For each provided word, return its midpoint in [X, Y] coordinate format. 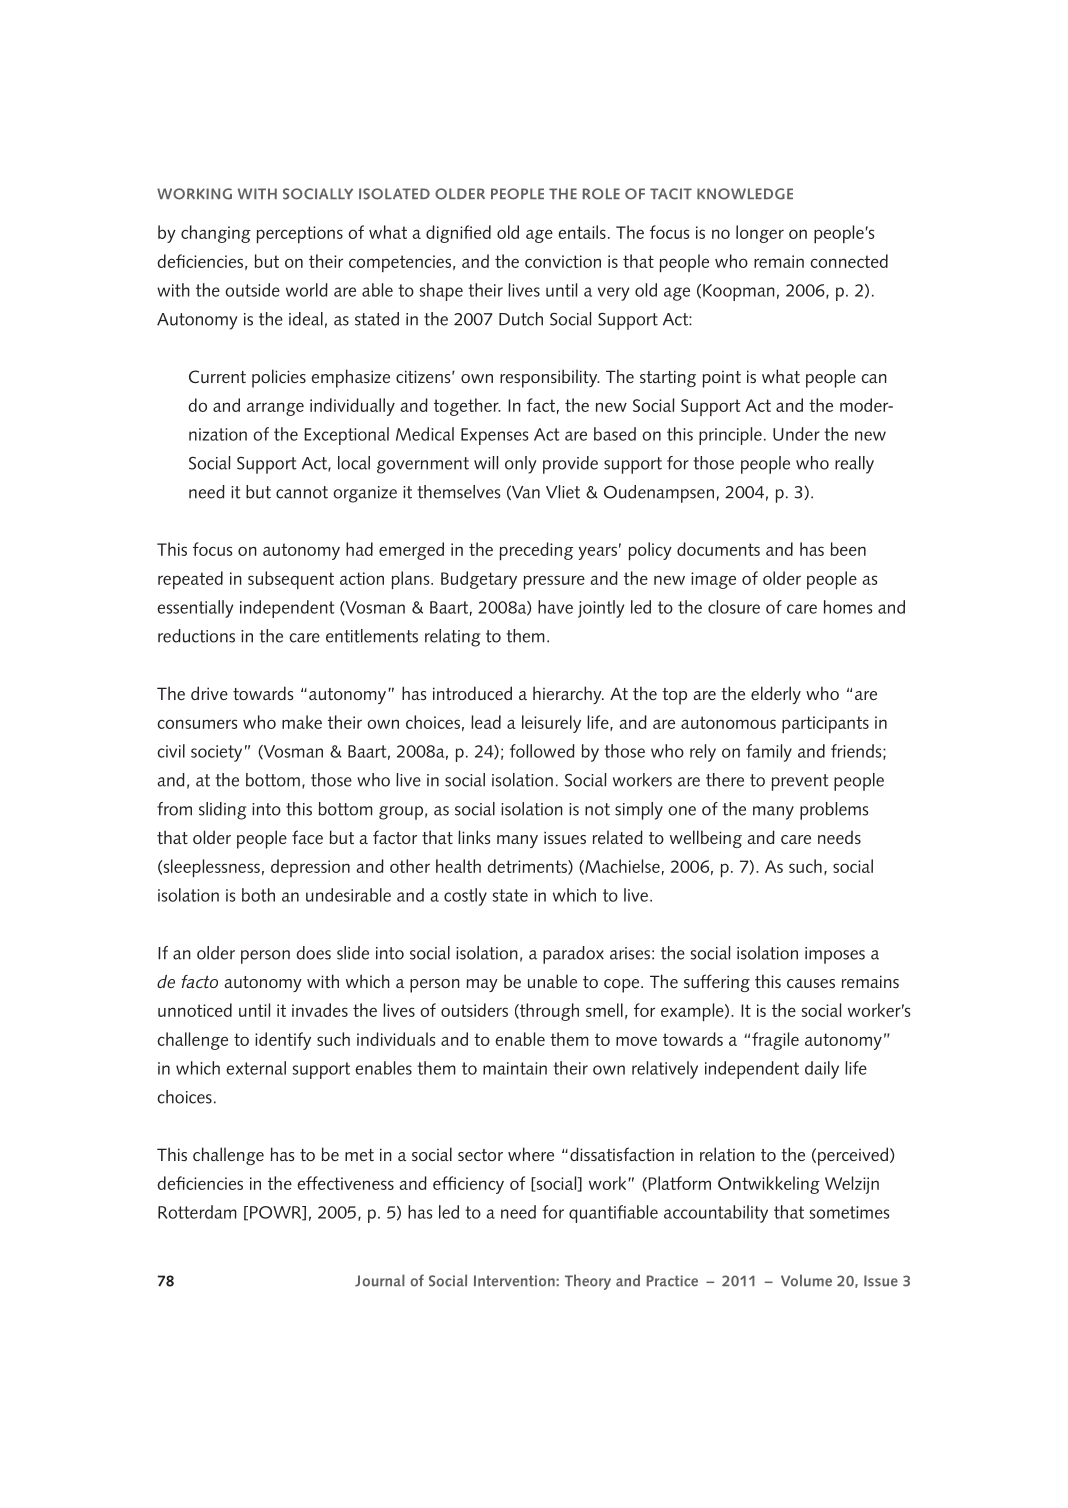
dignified [458, 234]
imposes [835, 955]
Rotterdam [197, 1212]
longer [760, 234]
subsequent [291, 580]
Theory [588, 1282]
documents [718, 549]
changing [216, 234]
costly [465, 897]
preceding [536, 551]
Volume [806, 1280]
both [258, 895]
